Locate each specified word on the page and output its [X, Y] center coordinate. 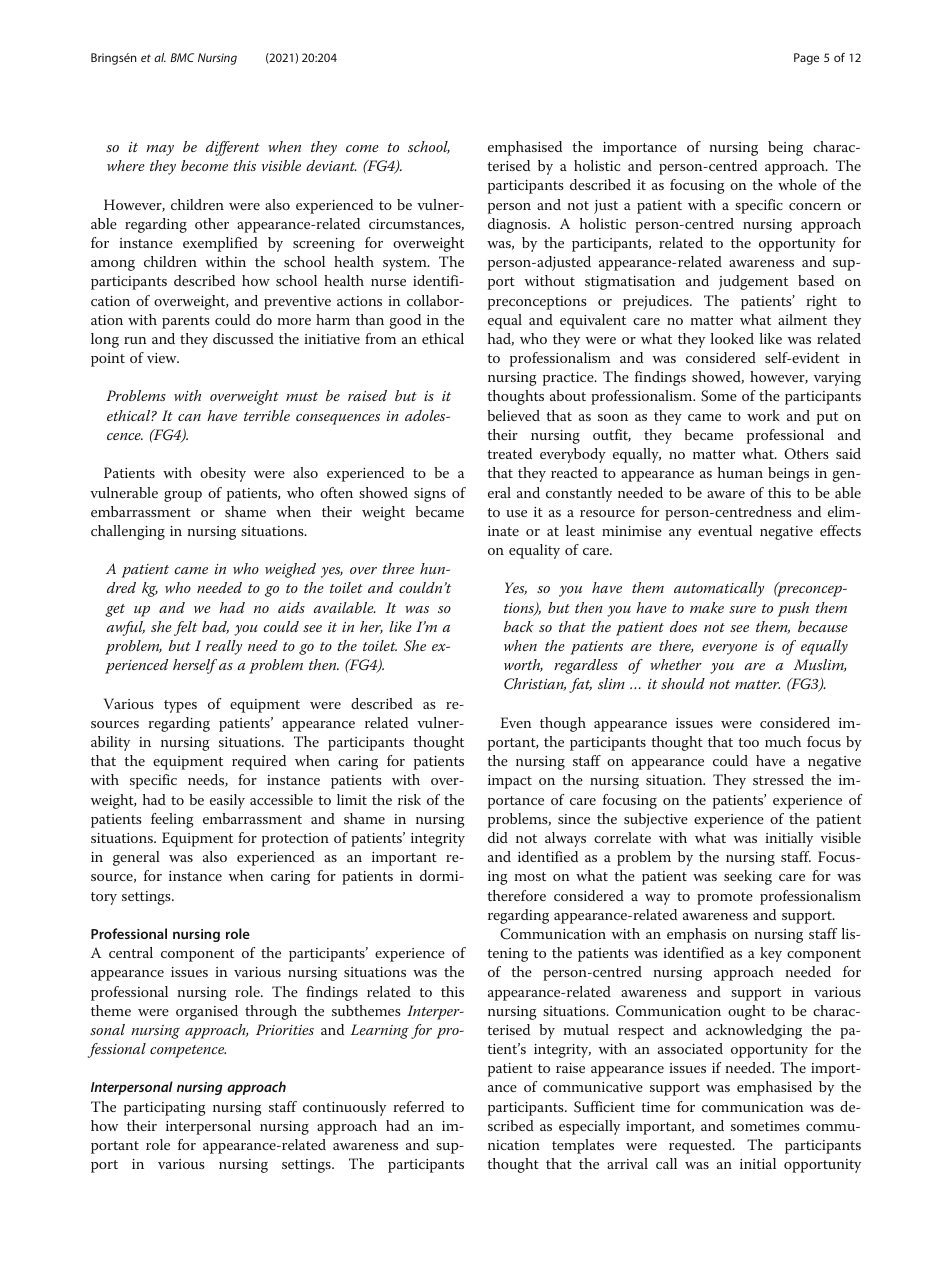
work [763, 415]
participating [165, 1109]
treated [509, 453]
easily [227, 801]
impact [510, 782]
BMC [182, 57]
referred [418, 1106]
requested [701, 1146]
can [189, 417]
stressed [778, 779]
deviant [331, 165]
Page [806, 59]
